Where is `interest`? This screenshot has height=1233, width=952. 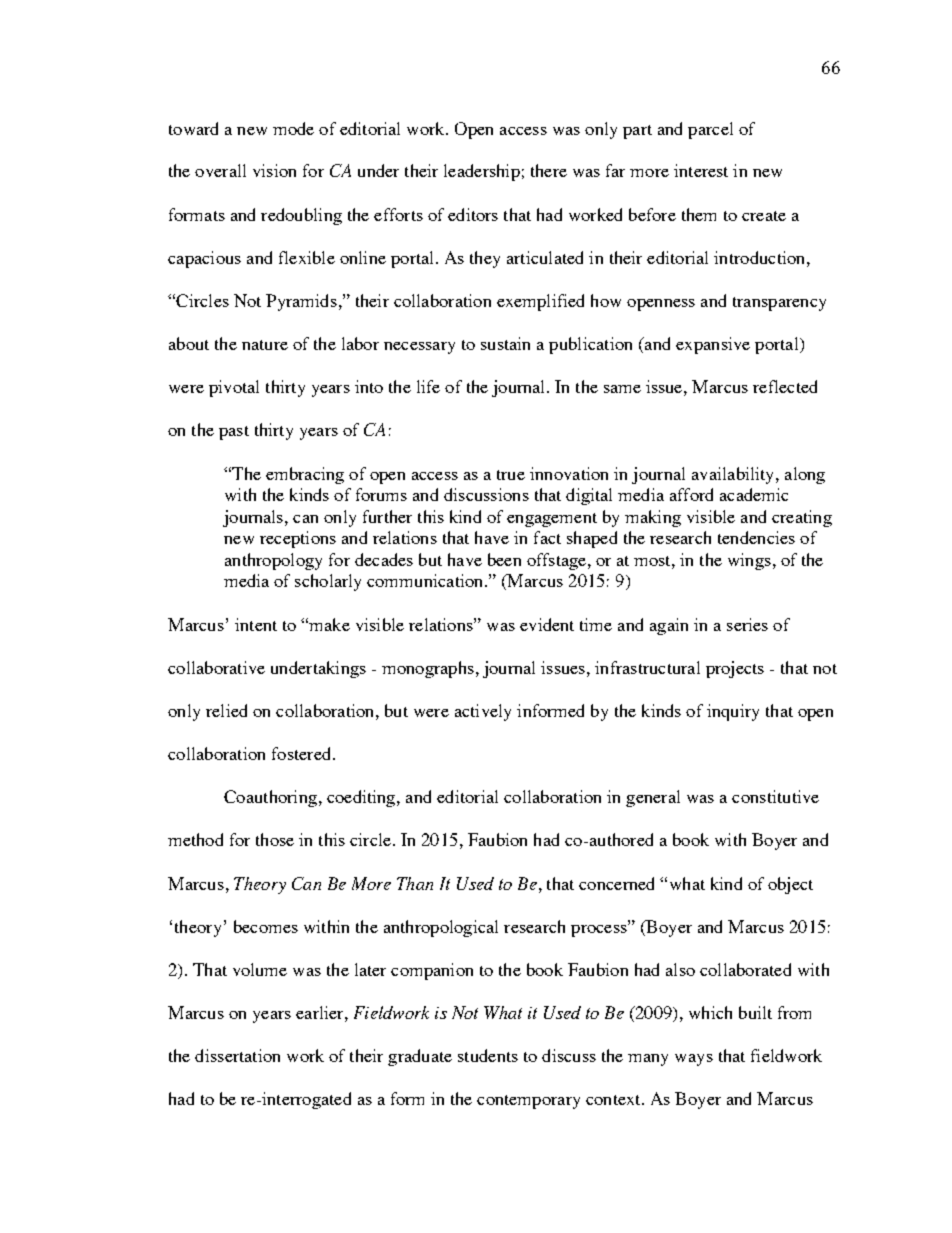
interest is located at coordinates (701, 170).
